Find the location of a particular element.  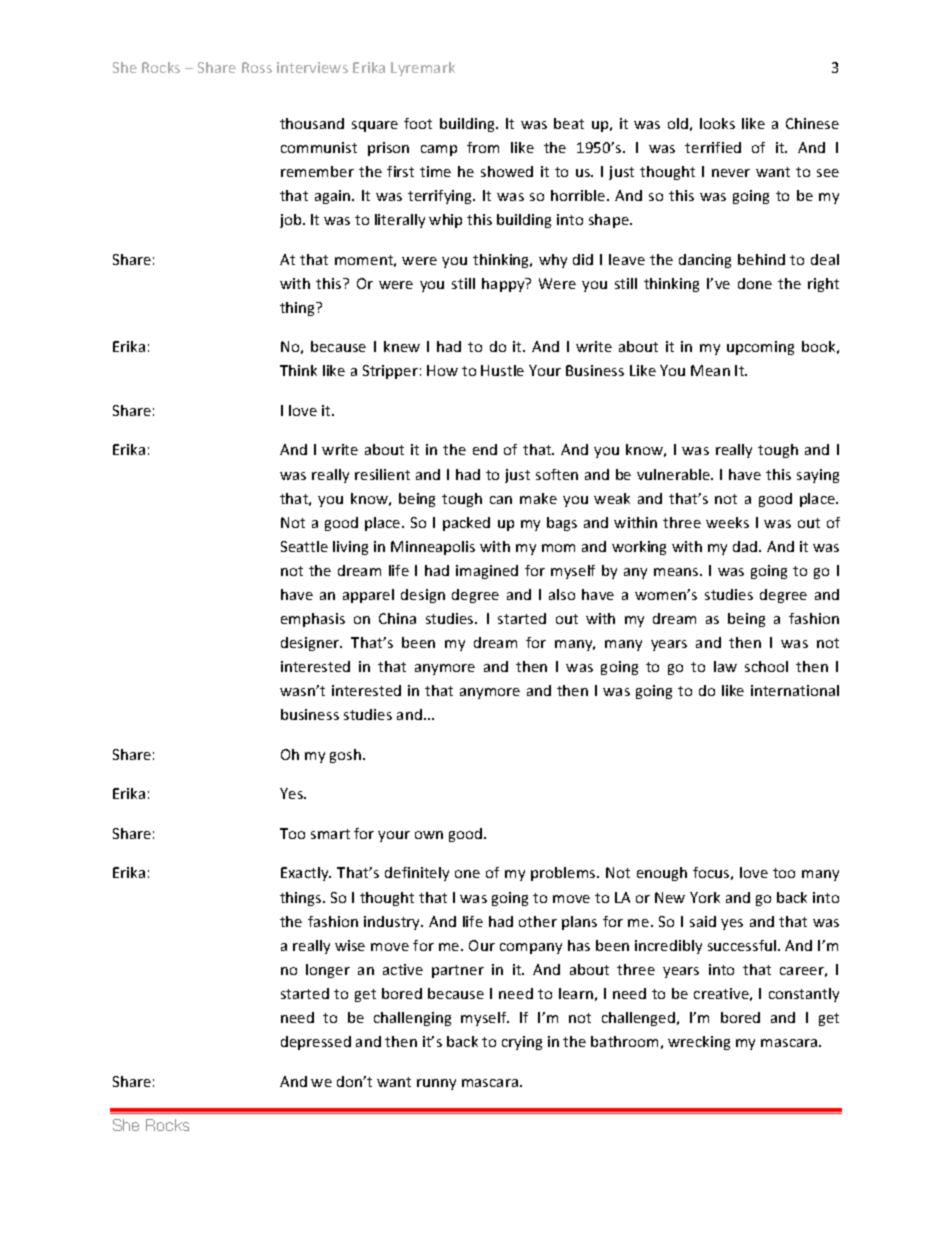

apparel is located at coordinates (368, 596).
